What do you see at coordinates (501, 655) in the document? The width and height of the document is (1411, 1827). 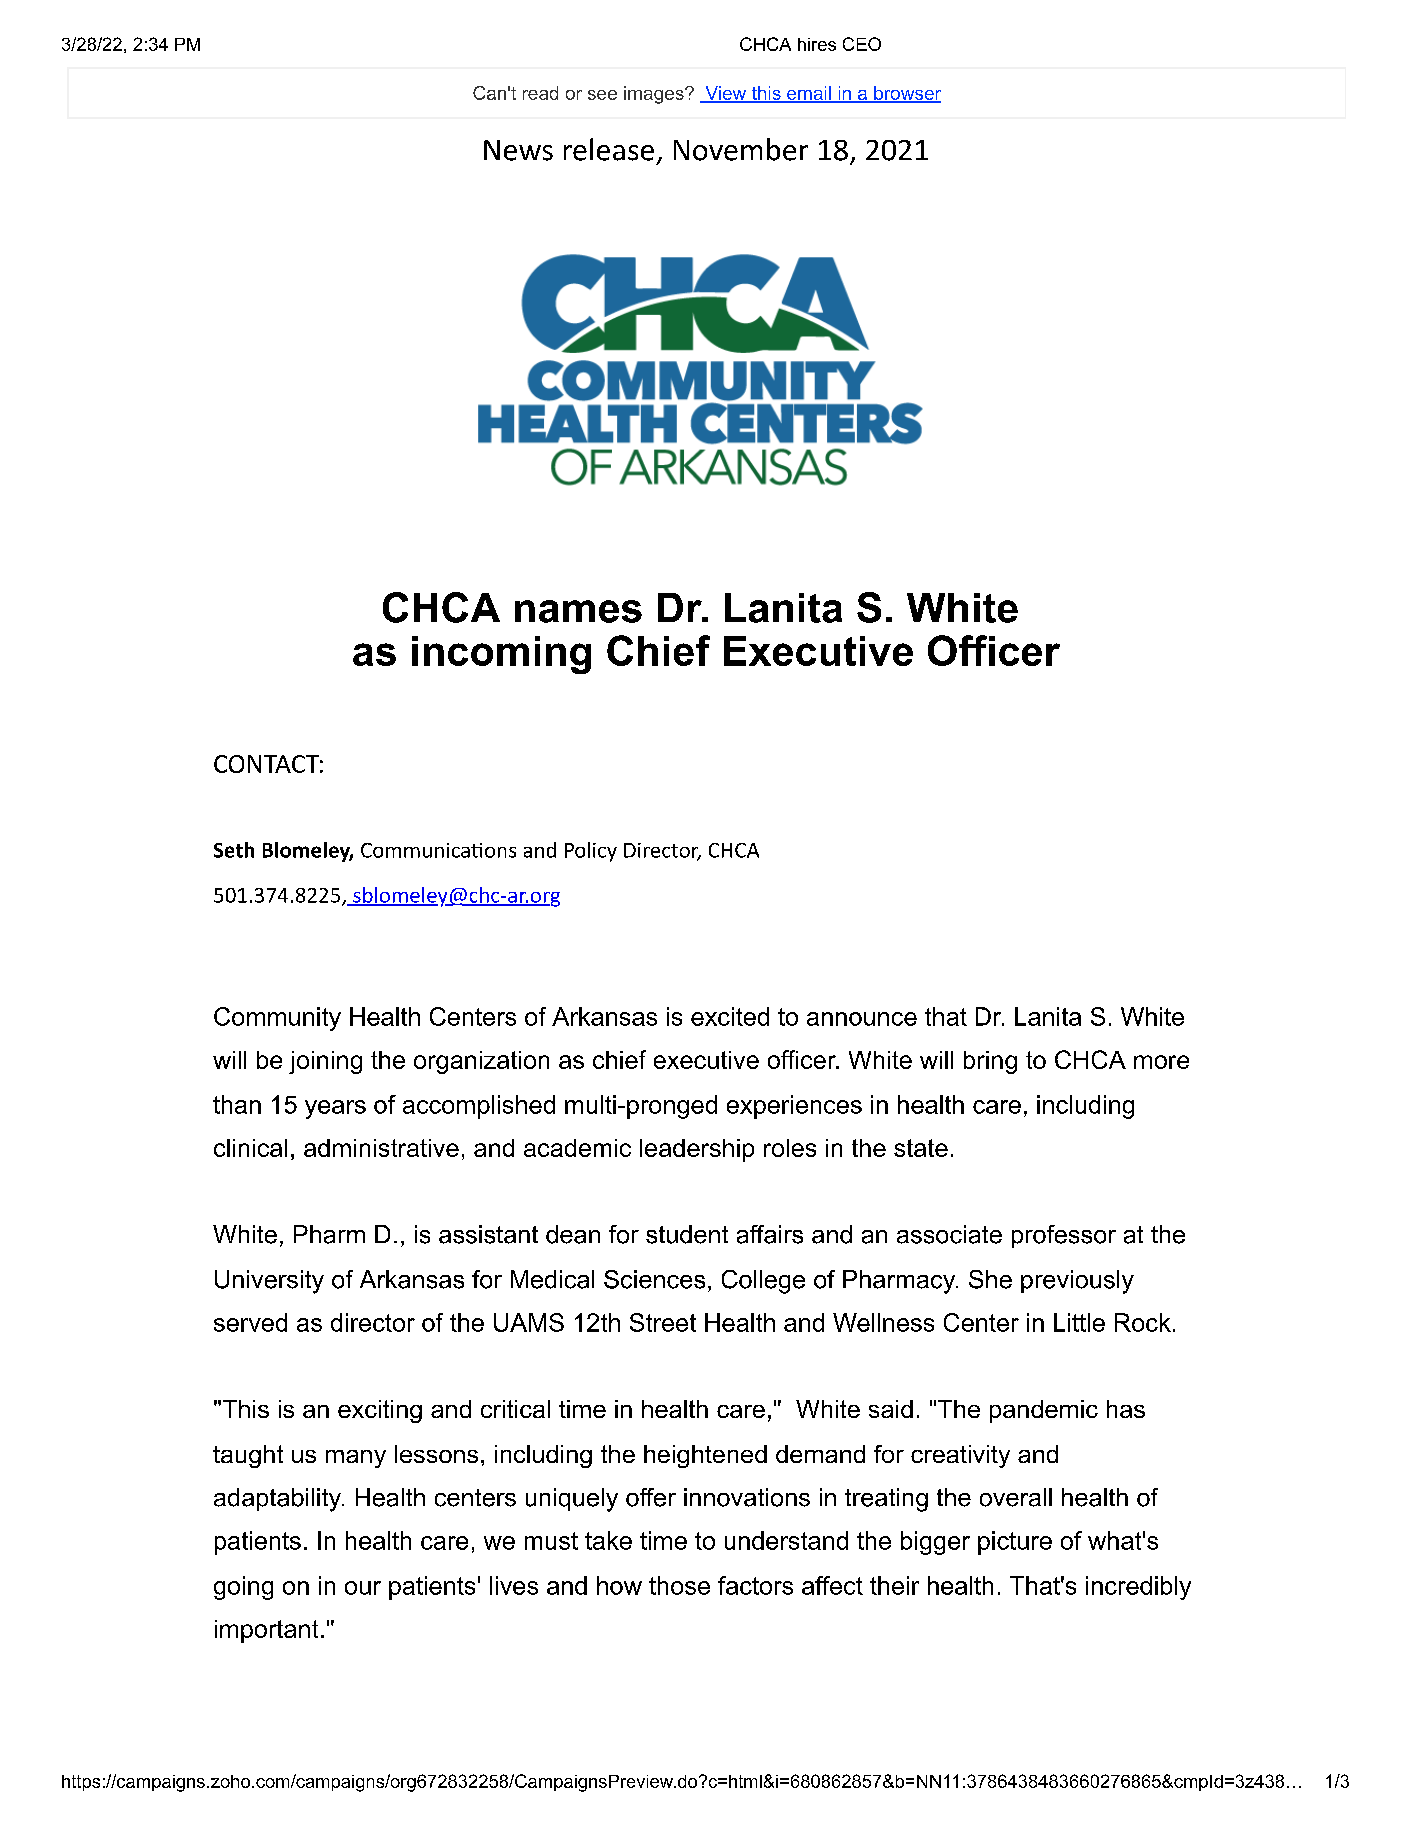 I see `incoming` at bounding box center [501, 655].
